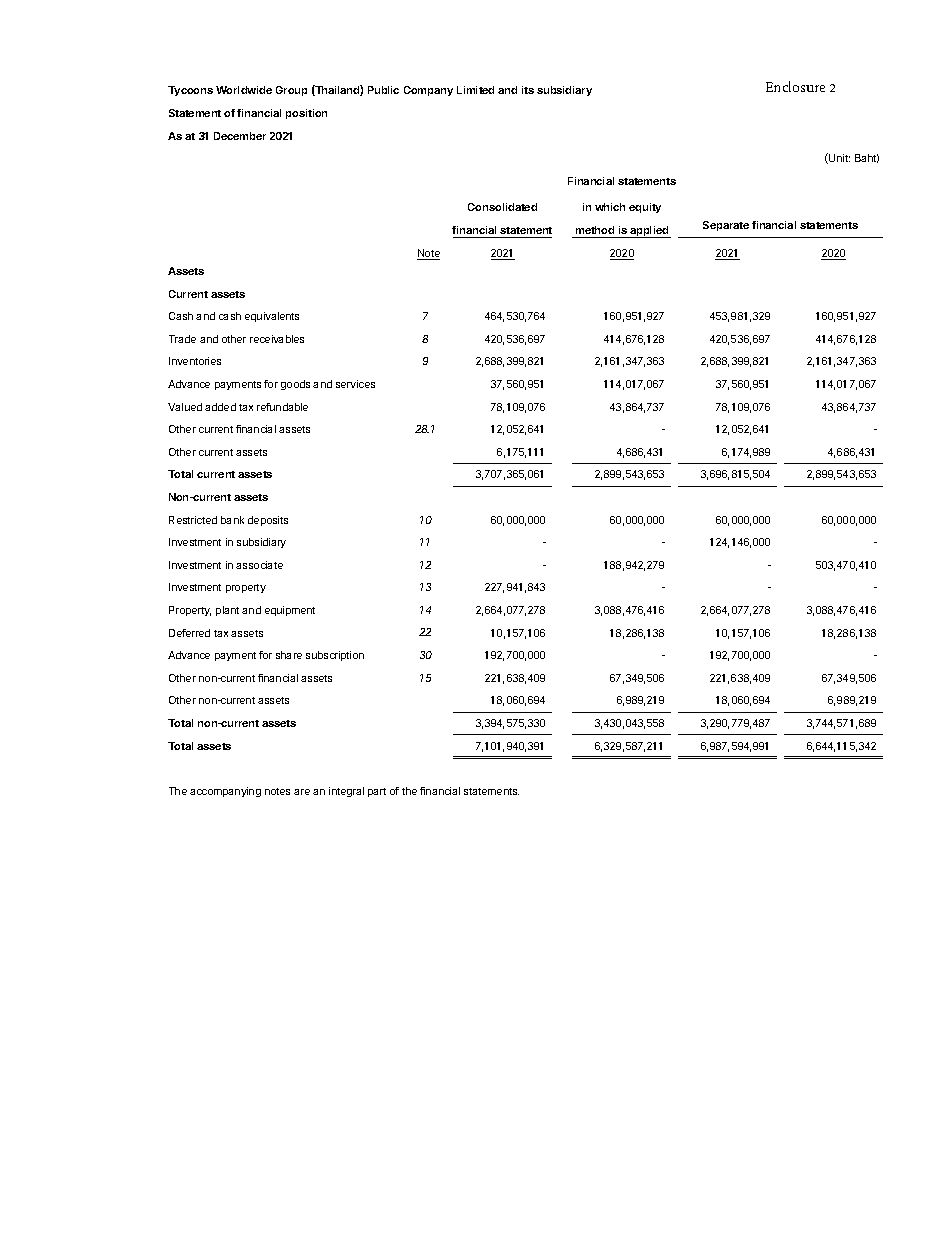 This screenshot has height=1233, width=952. What do you see at coordinates (244, 90) in the screenshot?
I see `Worldwide` at bounding box center [244, 90].
